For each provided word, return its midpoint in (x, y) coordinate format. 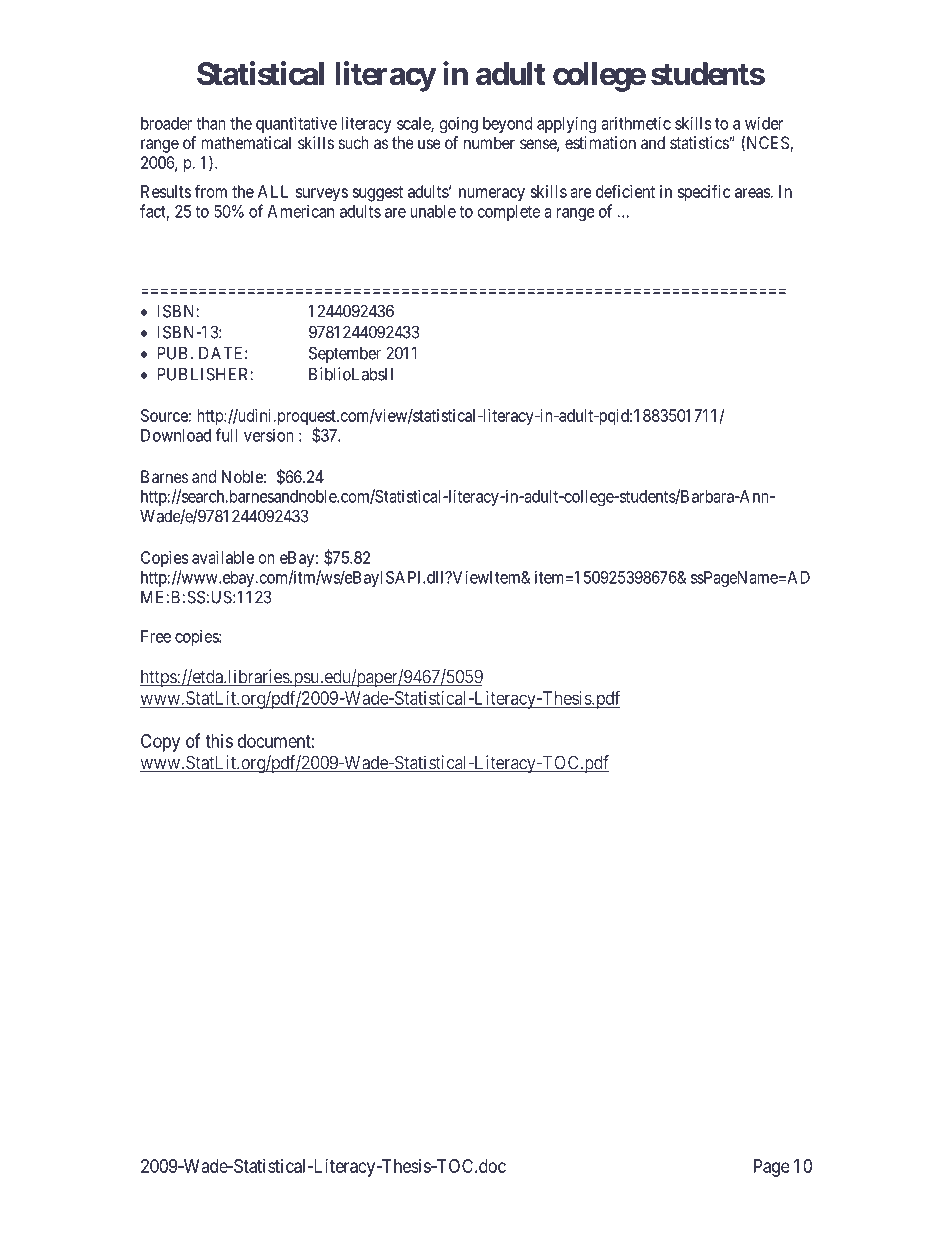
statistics (700, 142)
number (489, 142)
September (345, 354)
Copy (160, 743)
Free (156, 636)
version (269, 435)
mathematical (246, 142)
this (219, 741)
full (226, 435)
